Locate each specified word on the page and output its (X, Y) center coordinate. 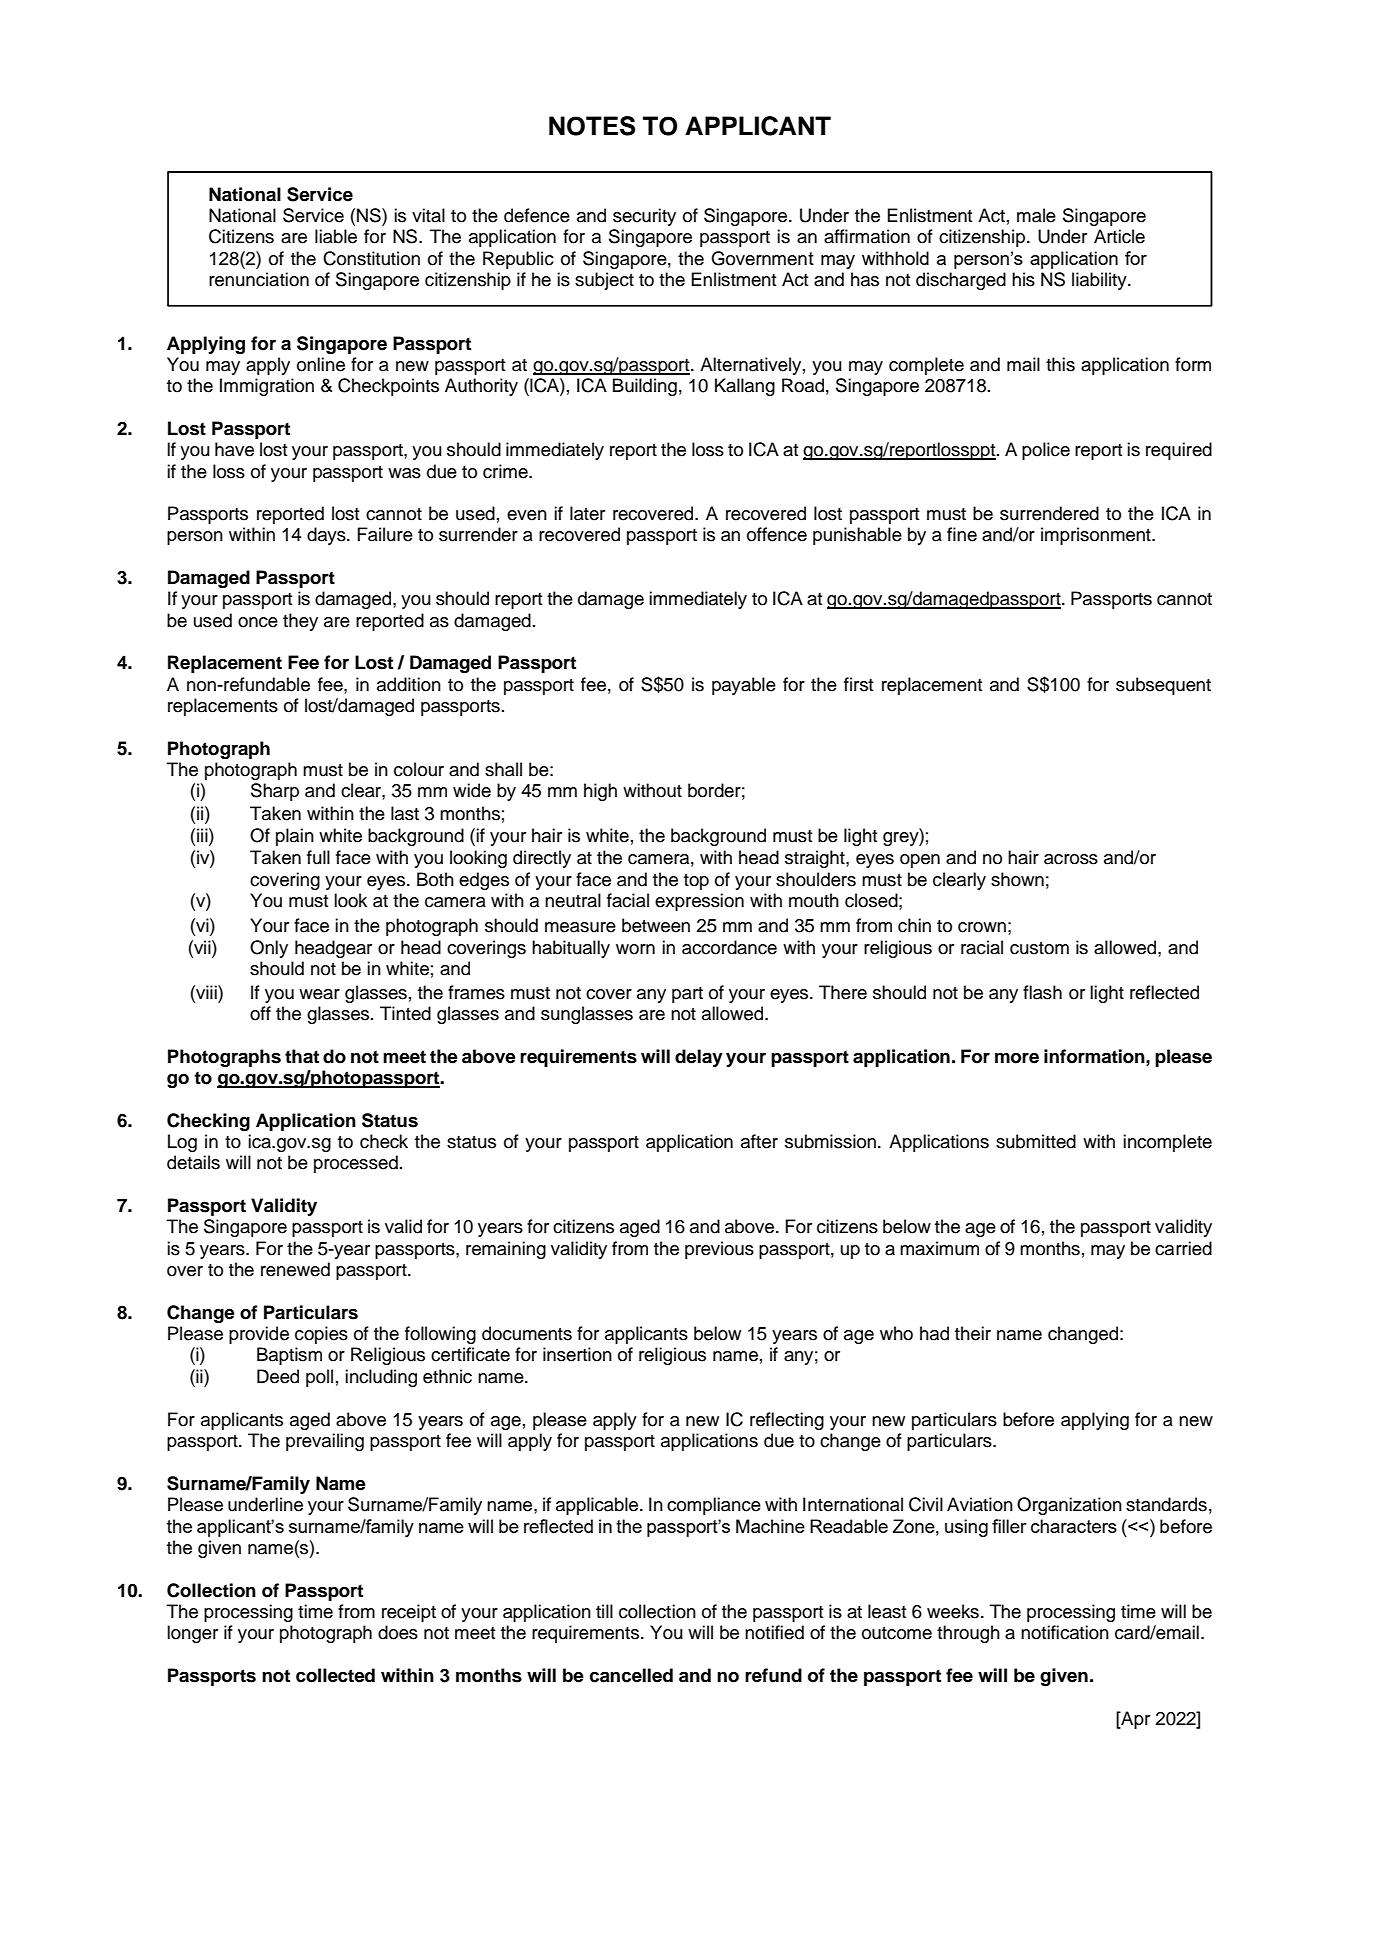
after (759, 1141)
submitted (1036, 1141)
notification (1065, 1632)
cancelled (631, 1675)
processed (356, 1164)
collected (335, 1675)
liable (336, 236)
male (1036, 215)
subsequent (1163, 686)
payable (744, 686)
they (300, 622)
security (644, 217)
